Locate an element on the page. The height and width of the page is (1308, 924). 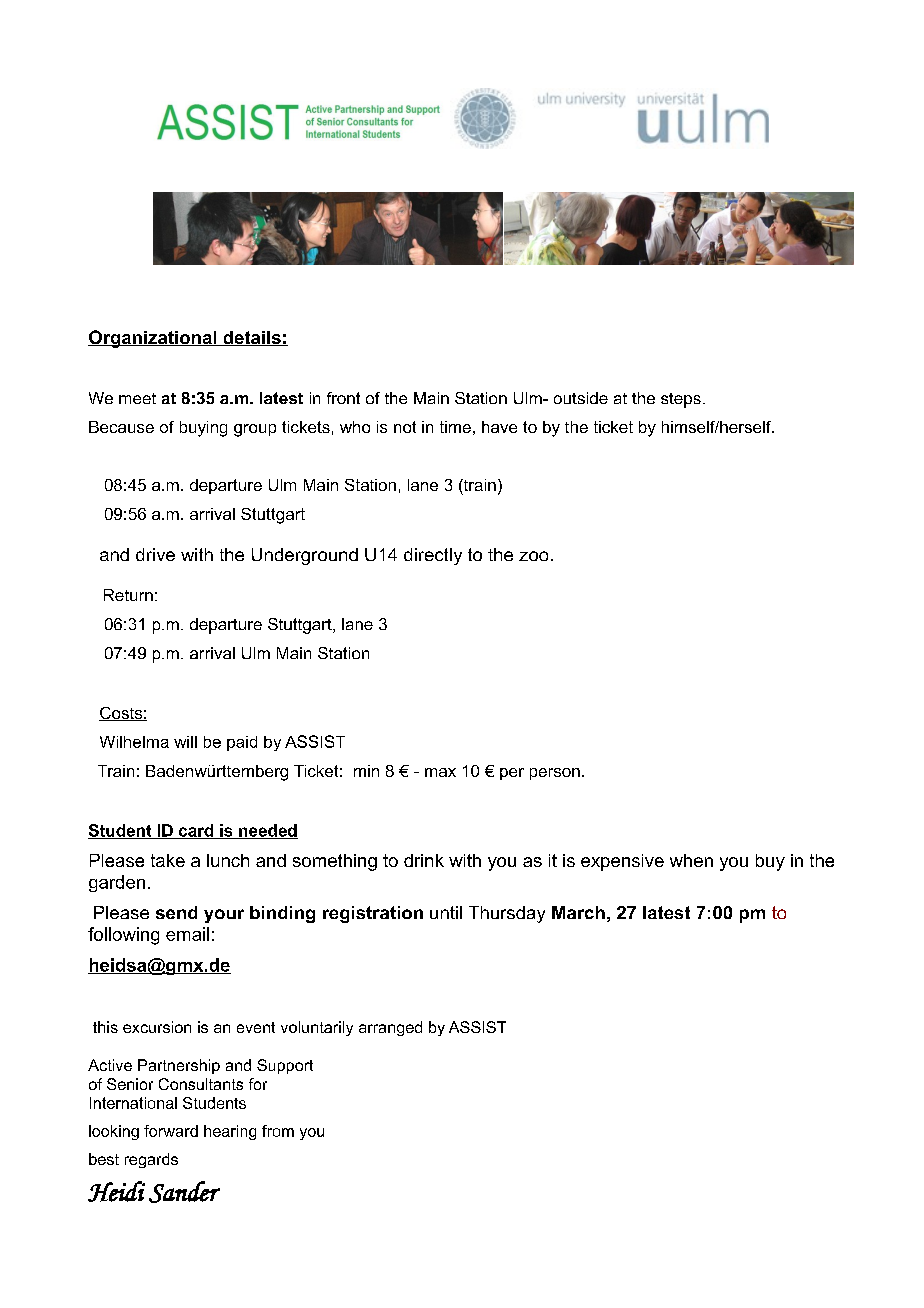
steps is located at coordinates (681, 400).
